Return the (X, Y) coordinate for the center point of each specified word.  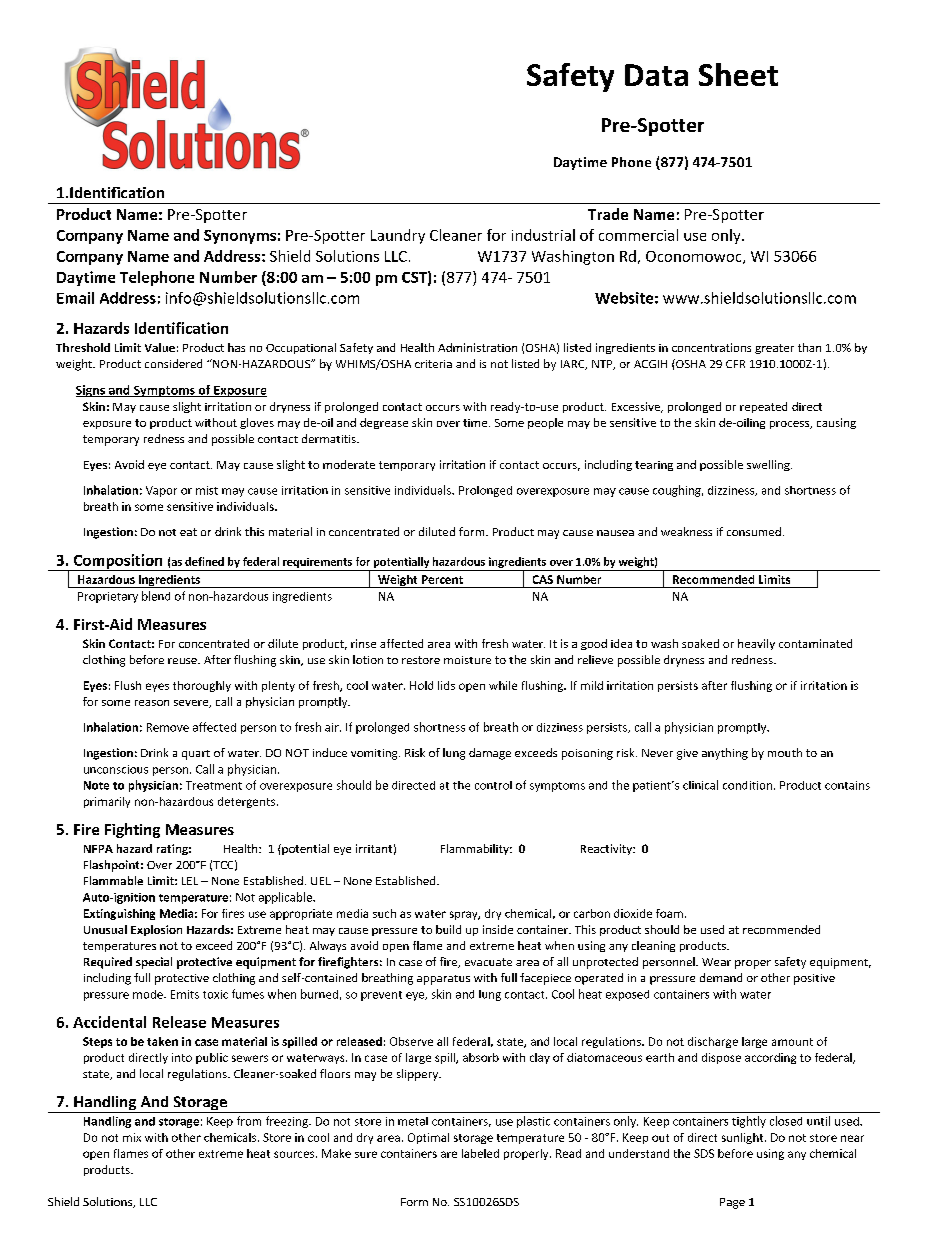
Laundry (398, 236)
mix (132, 1137)
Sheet (738, 74)
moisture (467, 660)
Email (75, 298)
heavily (756, 644)
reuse (183, 661)
